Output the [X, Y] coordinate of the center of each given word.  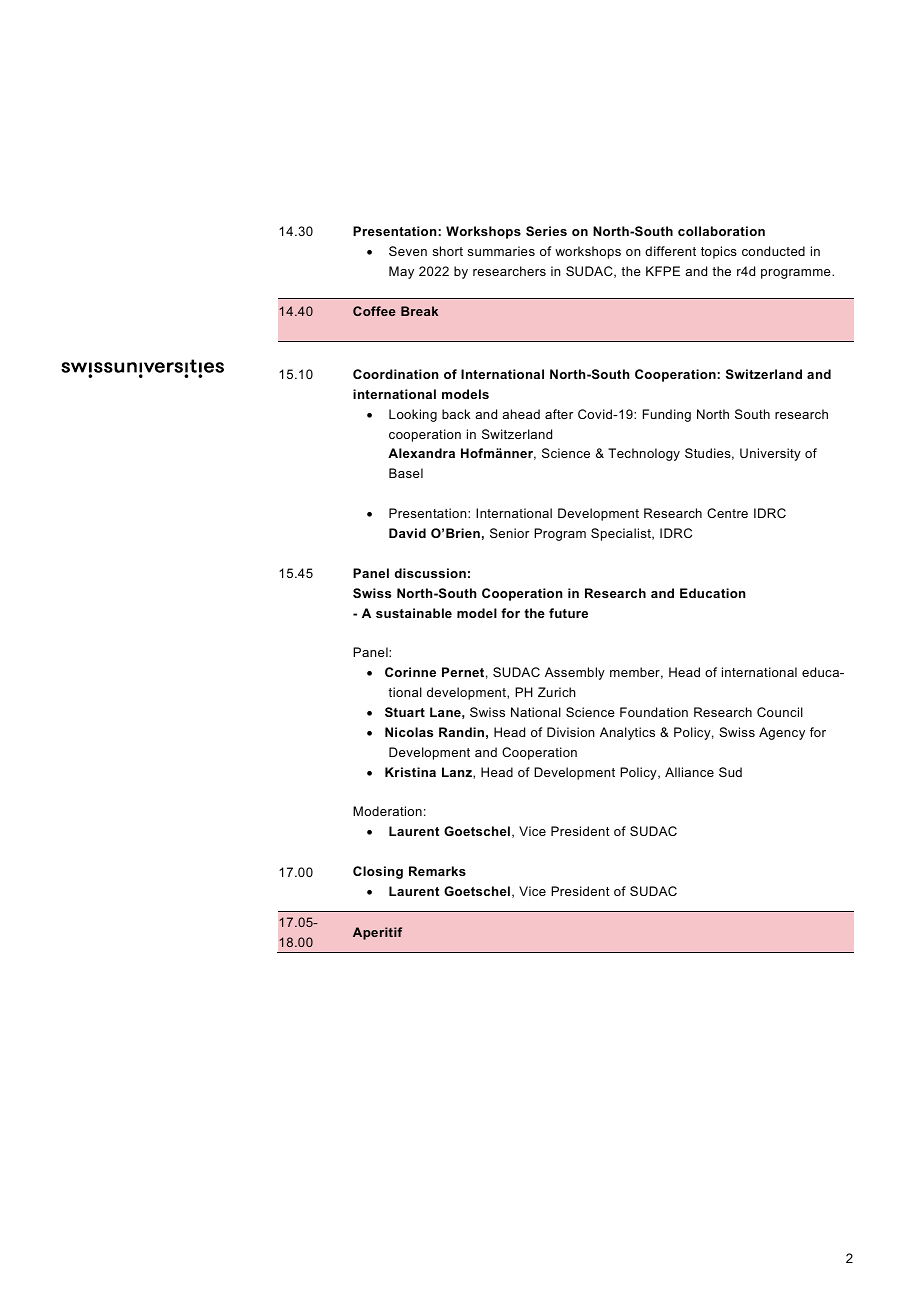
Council [780, 712]
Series [546, 231]
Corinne [410, 672]
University [770, 454]
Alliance [689, 772]
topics [719, 252]
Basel [406, 473]
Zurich [557, 692]
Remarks [437, 871]
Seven [408, 251]
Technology [644, 454]
